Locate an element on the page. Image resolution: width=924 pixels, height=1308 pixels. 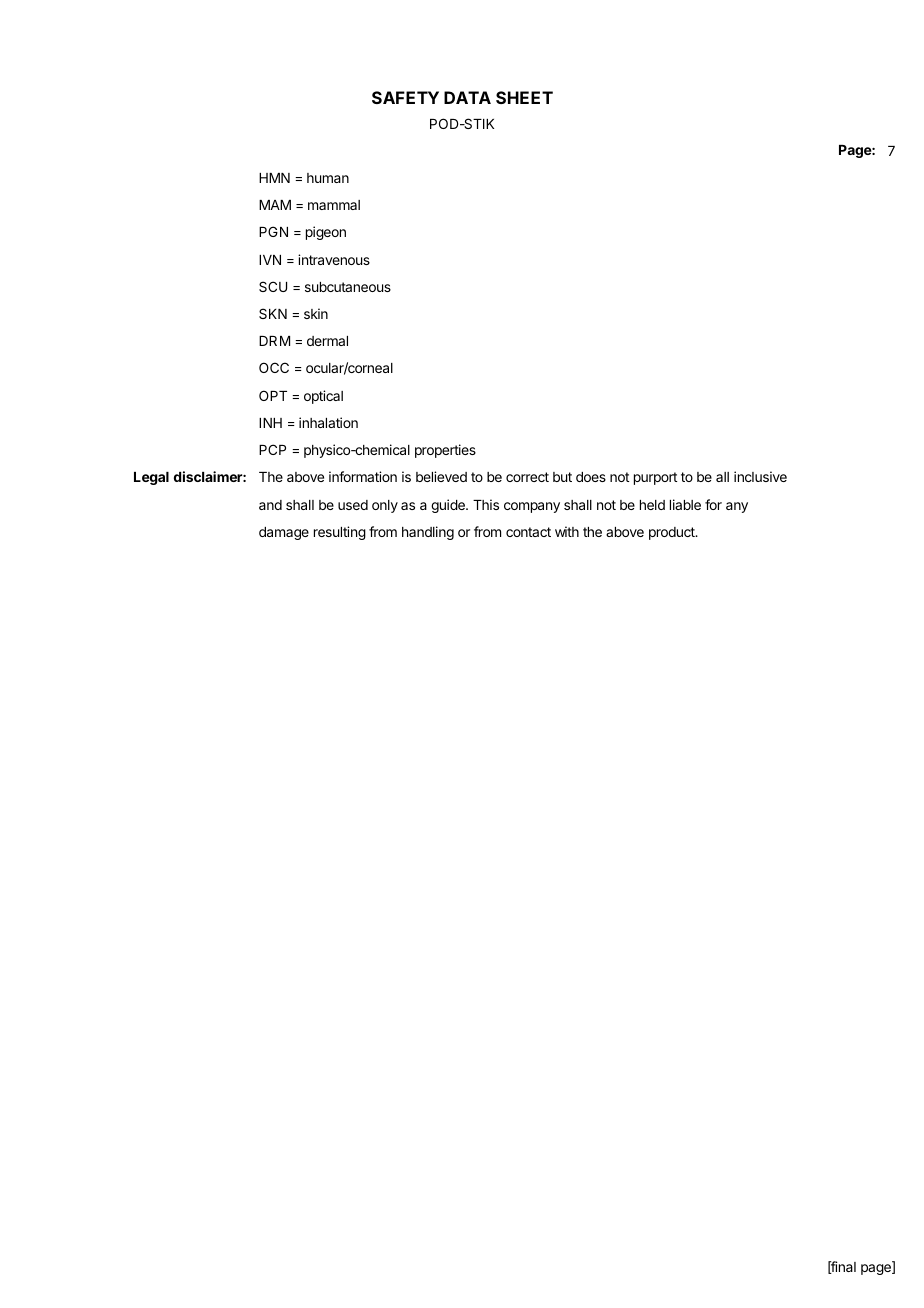
OCC is located at coordinates (274, 367).
